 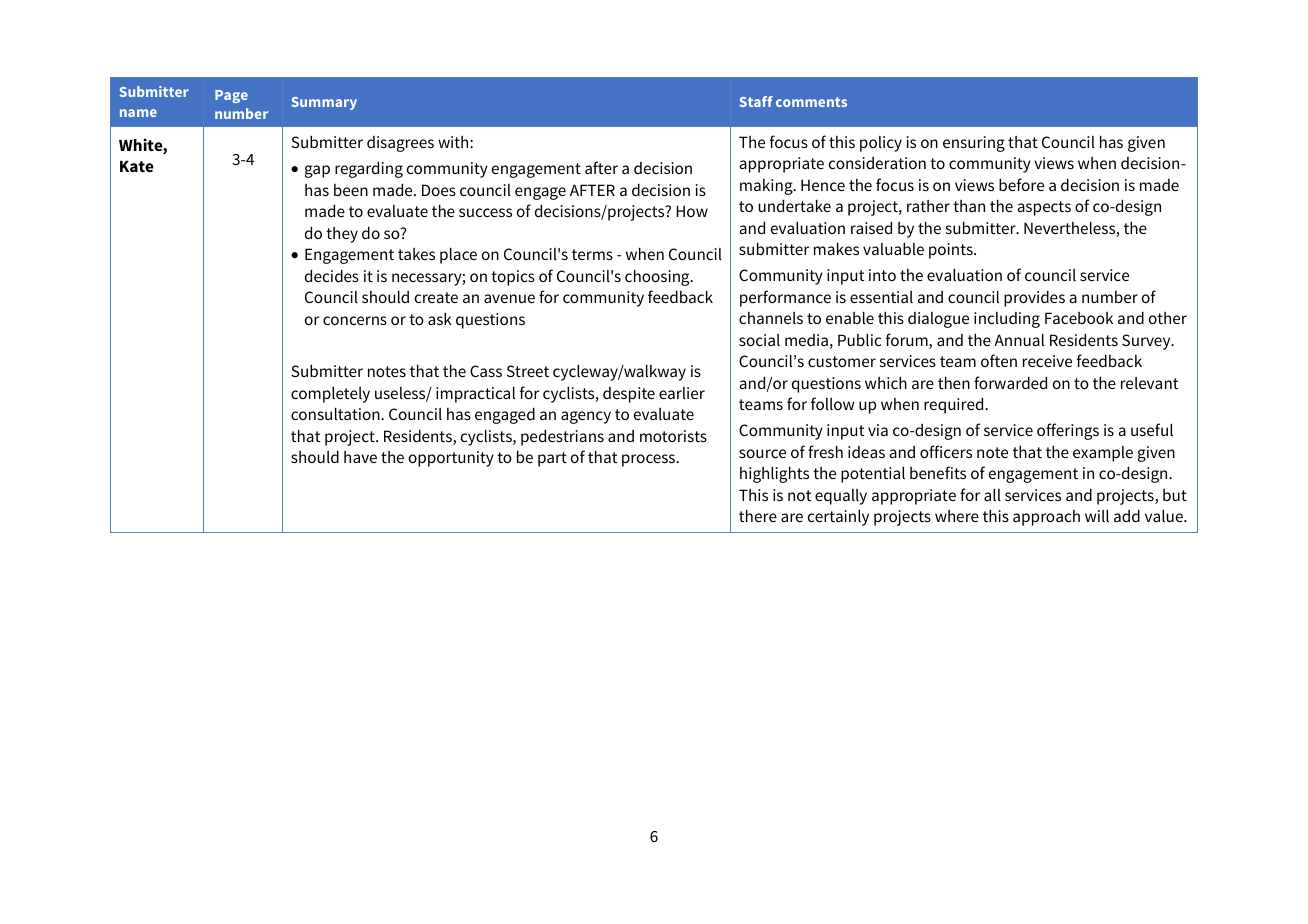 I want to click on Summary, so click(x=324, y=103).
